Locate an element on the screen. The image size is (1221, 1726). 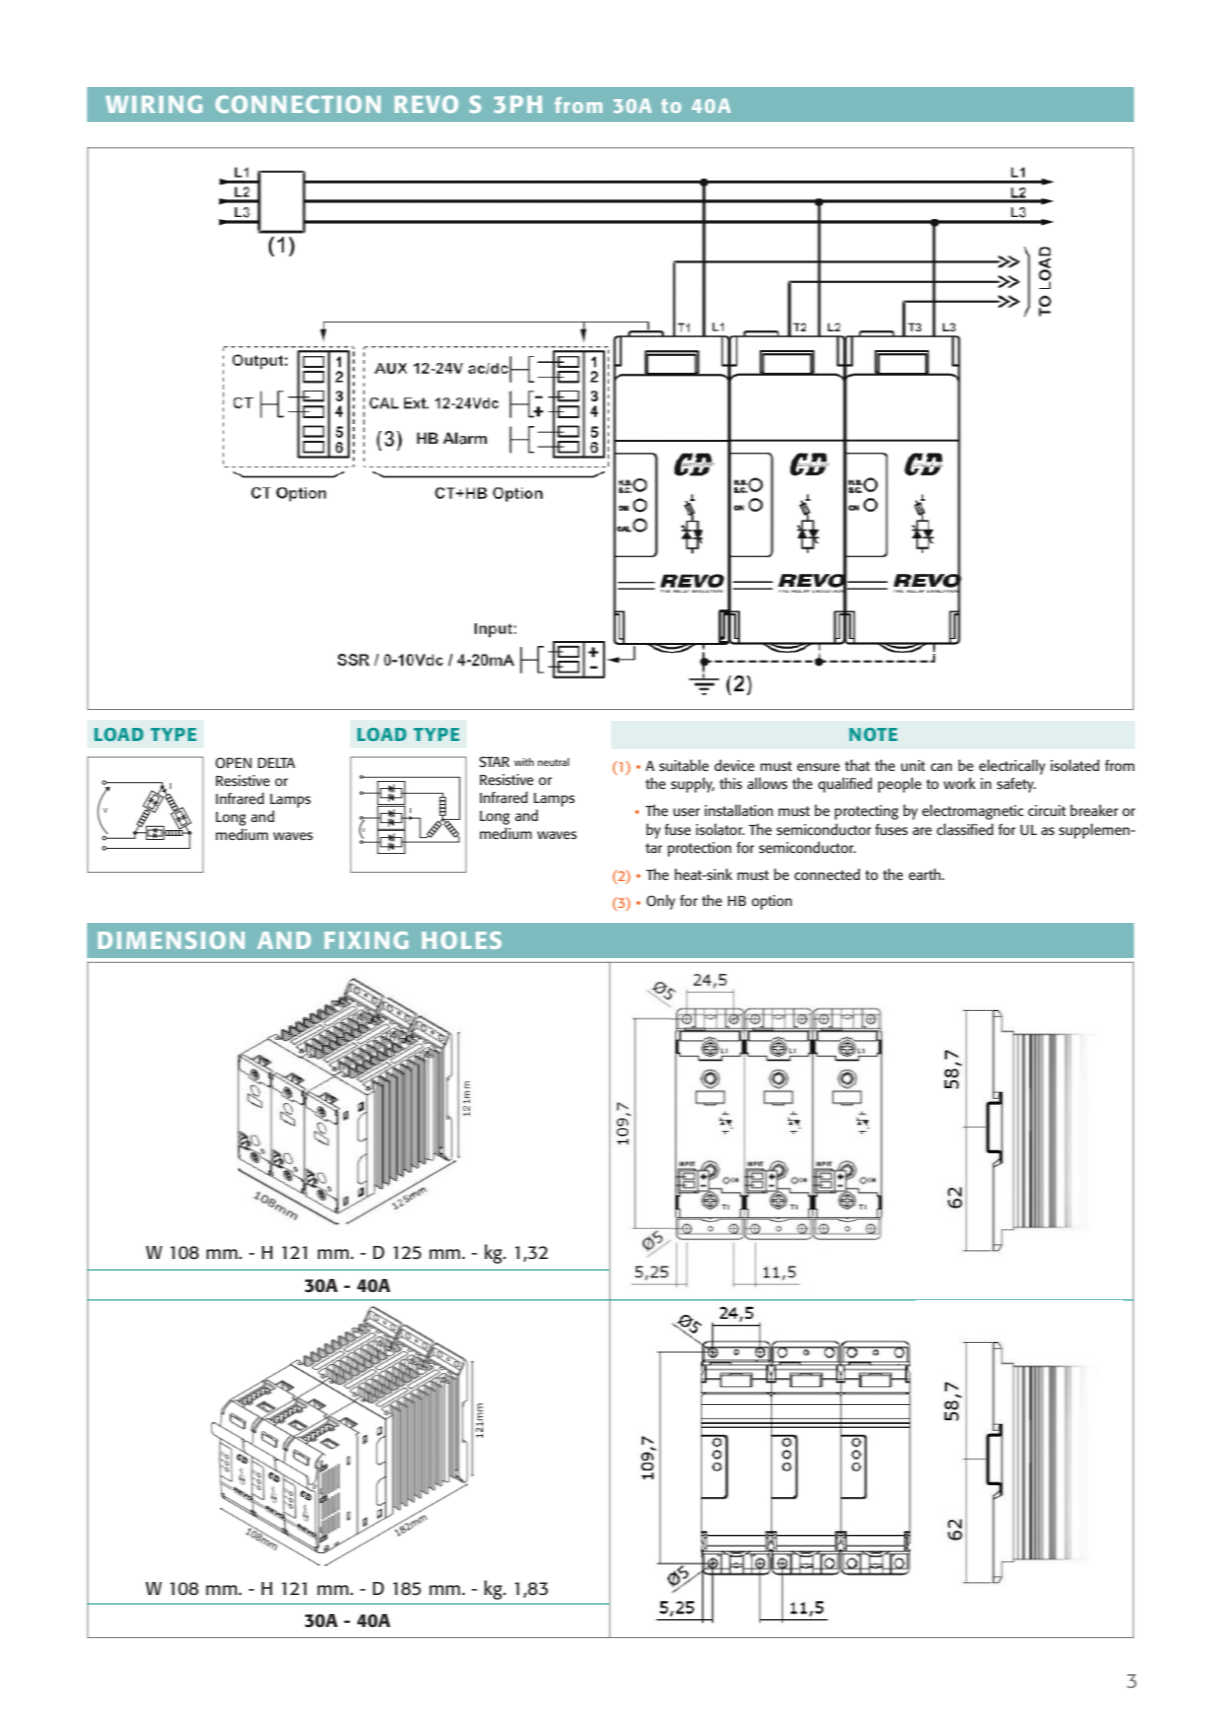
DIMENSION is located at coordinates (171, 940).
